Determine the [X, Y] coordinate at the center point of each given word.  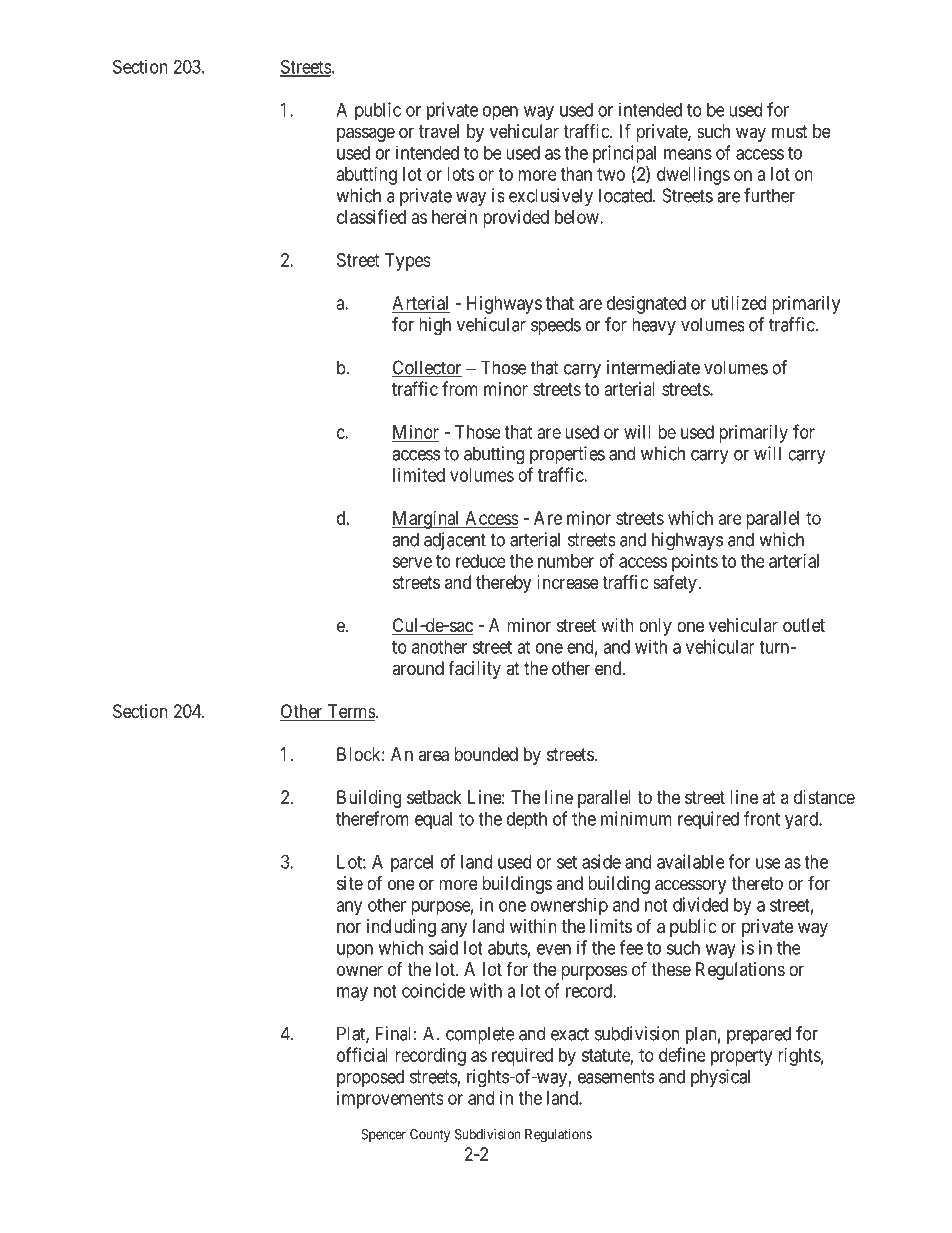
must [790, 131]
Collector [427, 368]
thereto [757, 883]
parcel [412, 863]
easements [616, 1077]
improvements [390, 1100]
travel [439, 131]
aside [601, 861]
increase [567, 582]
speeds [556, 326]
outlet [804, 625]
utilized [739, 303]
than [576, 174]
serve [412, 562]
